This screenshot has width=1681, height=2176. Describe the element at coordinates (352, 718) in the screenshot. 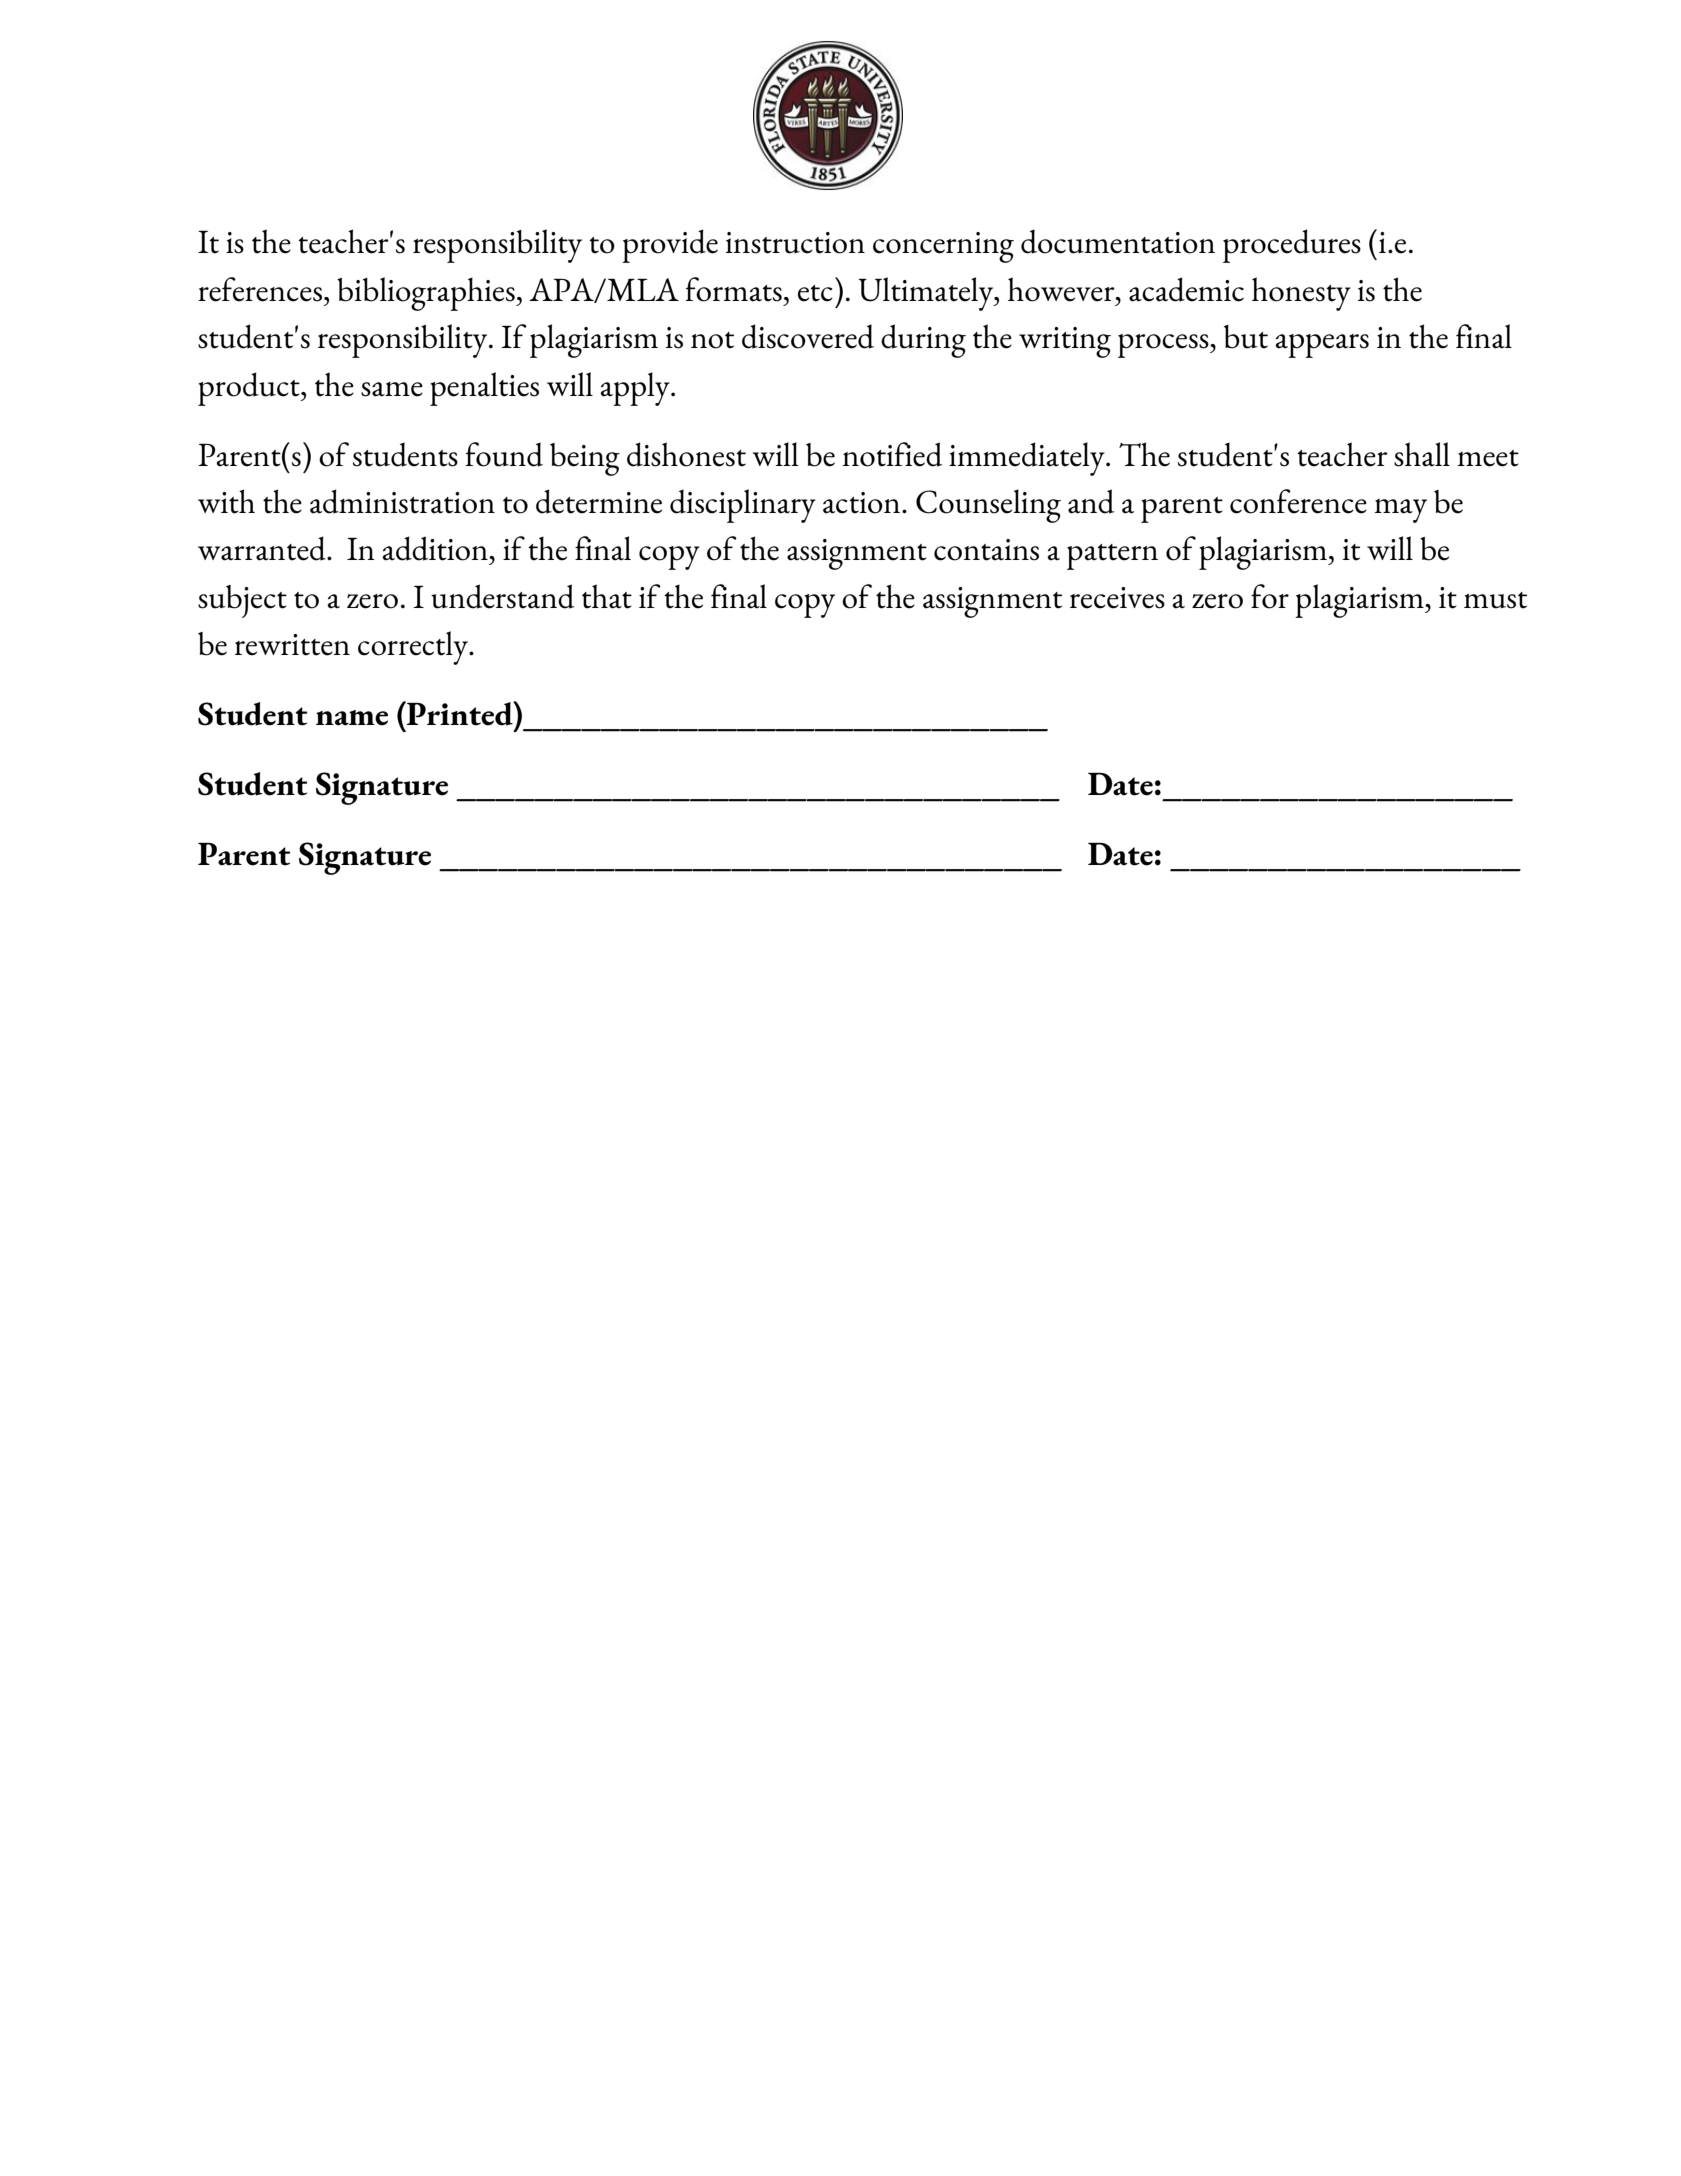

I see `name` at that location.
